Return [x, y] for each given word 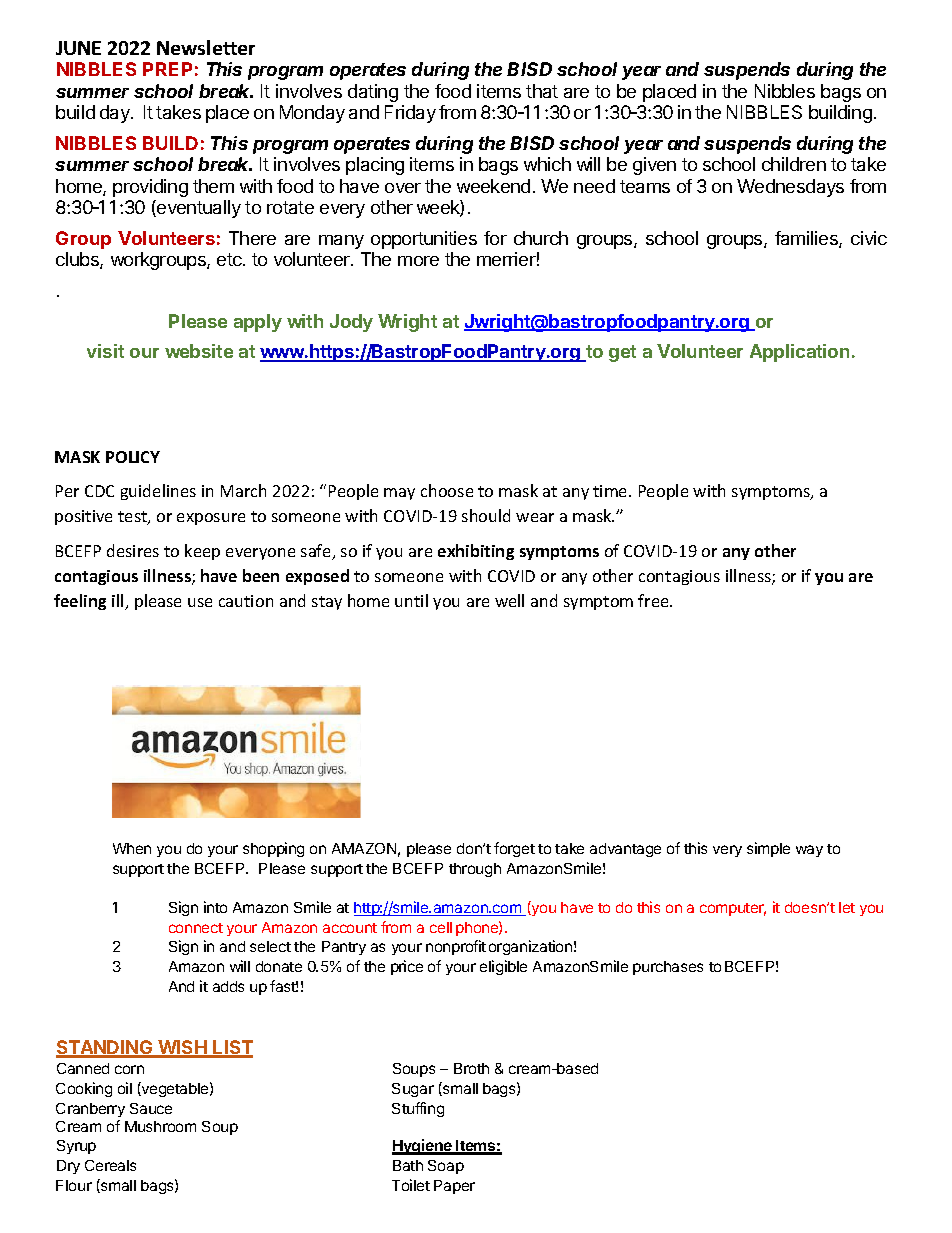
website [199, 351]
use [200, 602]
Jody [351, 323]
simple [768, 849]
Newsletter [206, 47]
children [794, 164]
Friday [410, 114]
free [654, 600]
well [509, 600]
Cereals [110, 1165]
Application [799, 353]
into [215, 907]
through [475, 870]
